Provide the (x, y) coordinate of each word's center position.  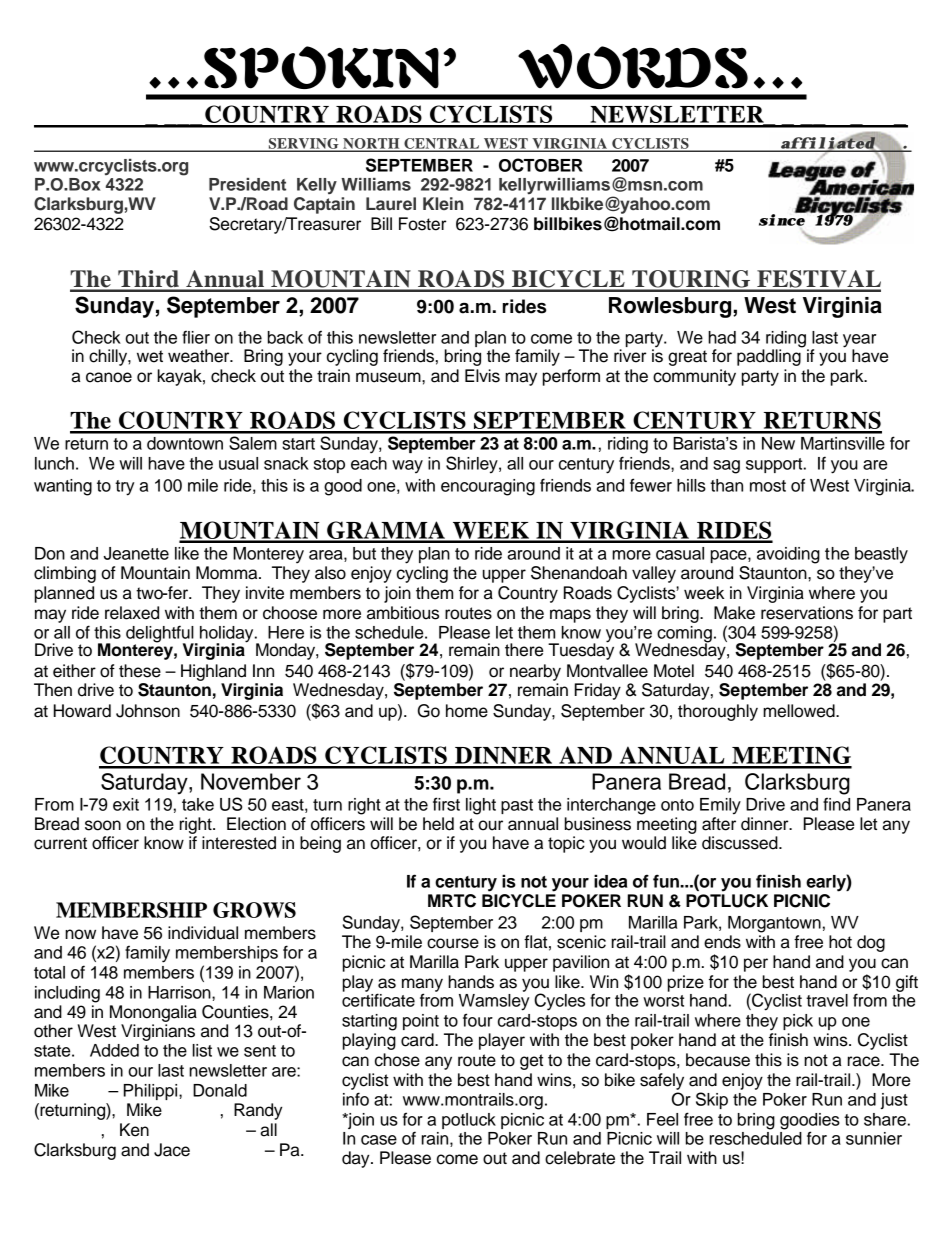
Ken (134, 1130)
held (438, 824)
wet (150, 356)
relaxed (132, 613)
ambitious (403, 613)
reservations (807, 613)
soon (103, 825)
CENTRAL (442, 144)
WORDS (633, 66)
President (247, 184)
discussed (741, 843)
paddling (770, 356)
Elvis (482, 376)
